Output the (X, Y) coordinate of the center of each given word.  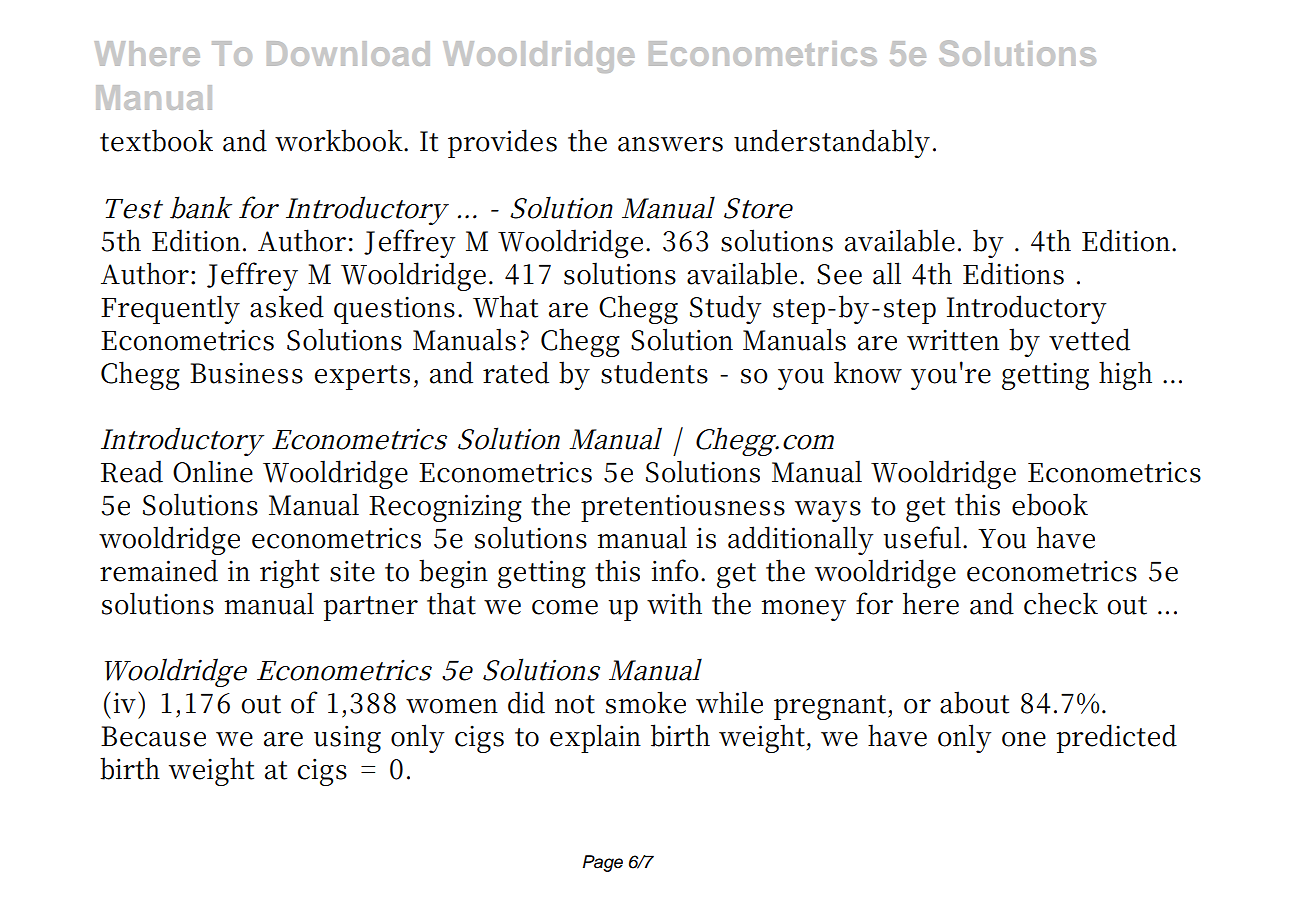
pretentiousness (683, 508)
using (347, 739)
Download (348, 53)
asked (287, 306)
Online (213, 471)
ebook (1050, 504)
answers (670, 144)
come (565, 607)
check (1061, 603)
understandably (832, 143)
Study (726, 309)
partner (371, 608)
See (839, 274)
